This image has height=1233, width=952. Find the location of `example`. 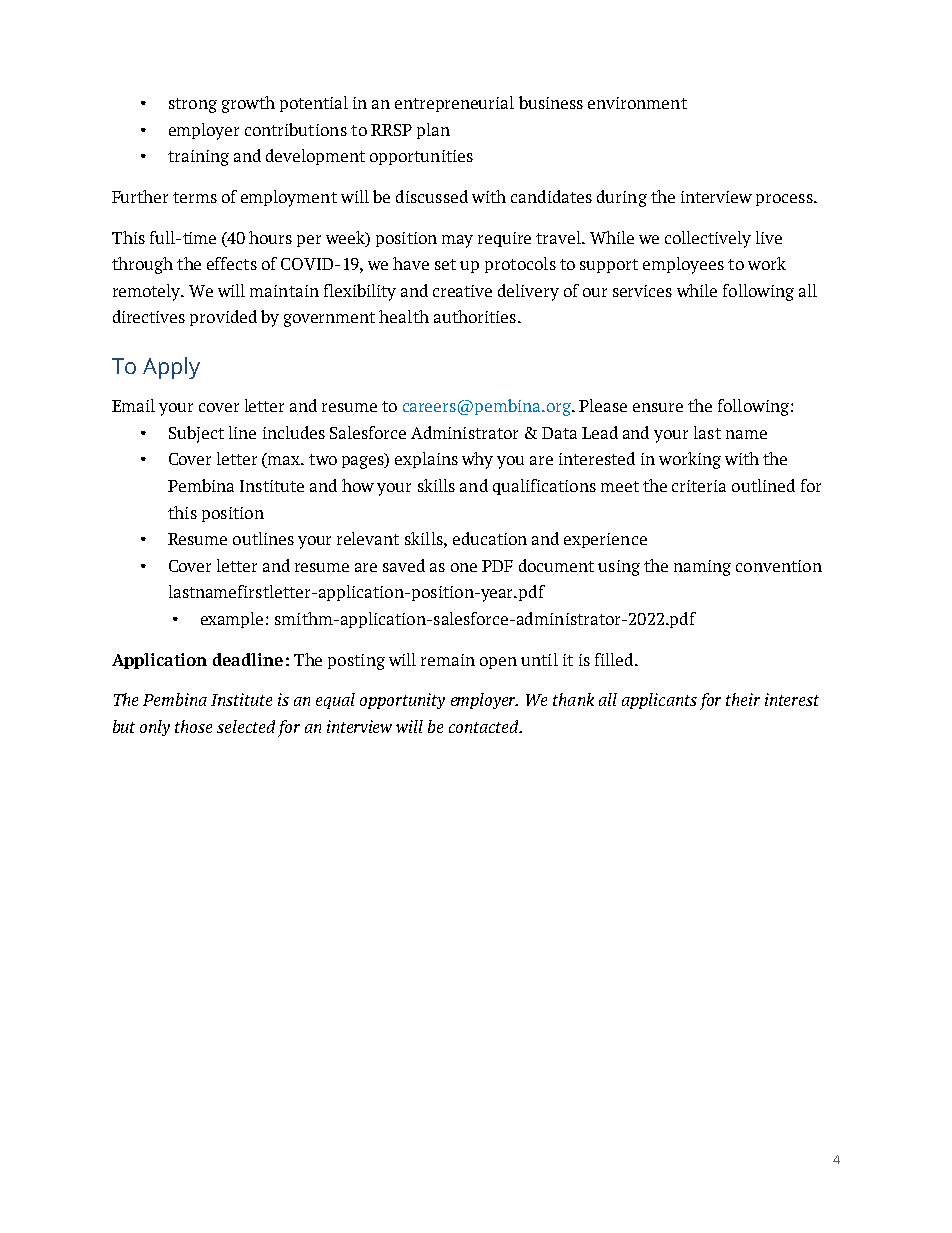

example is located at coordinates (232, 620).
